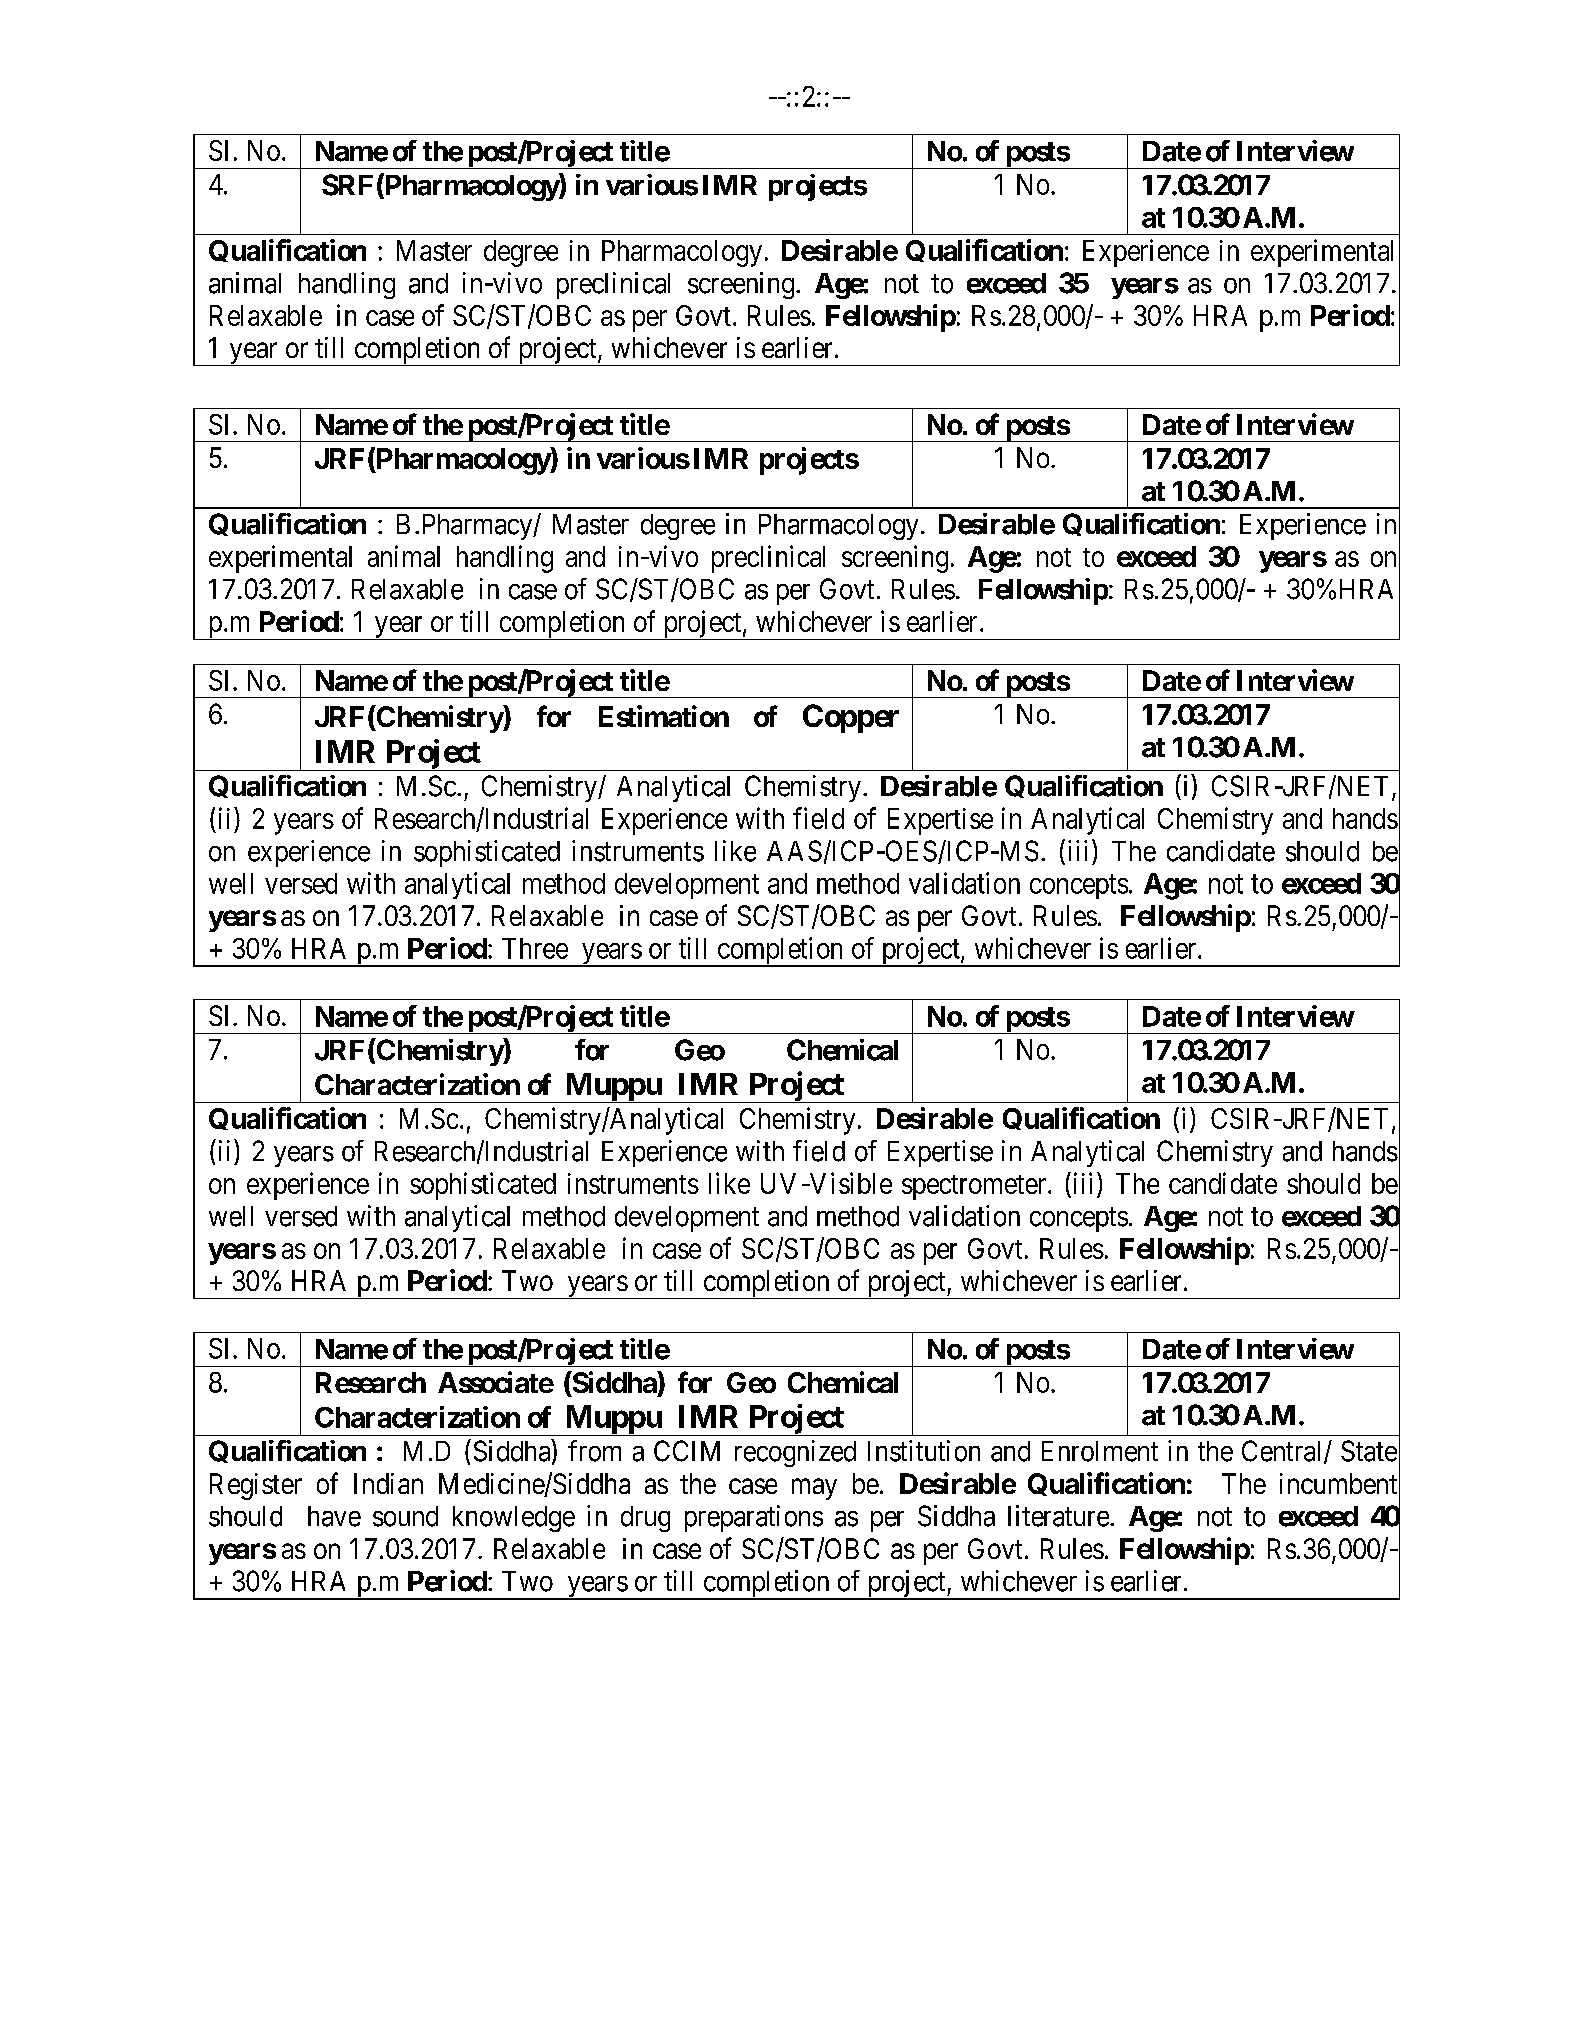  I want to click on may, so click(814, 1489).
